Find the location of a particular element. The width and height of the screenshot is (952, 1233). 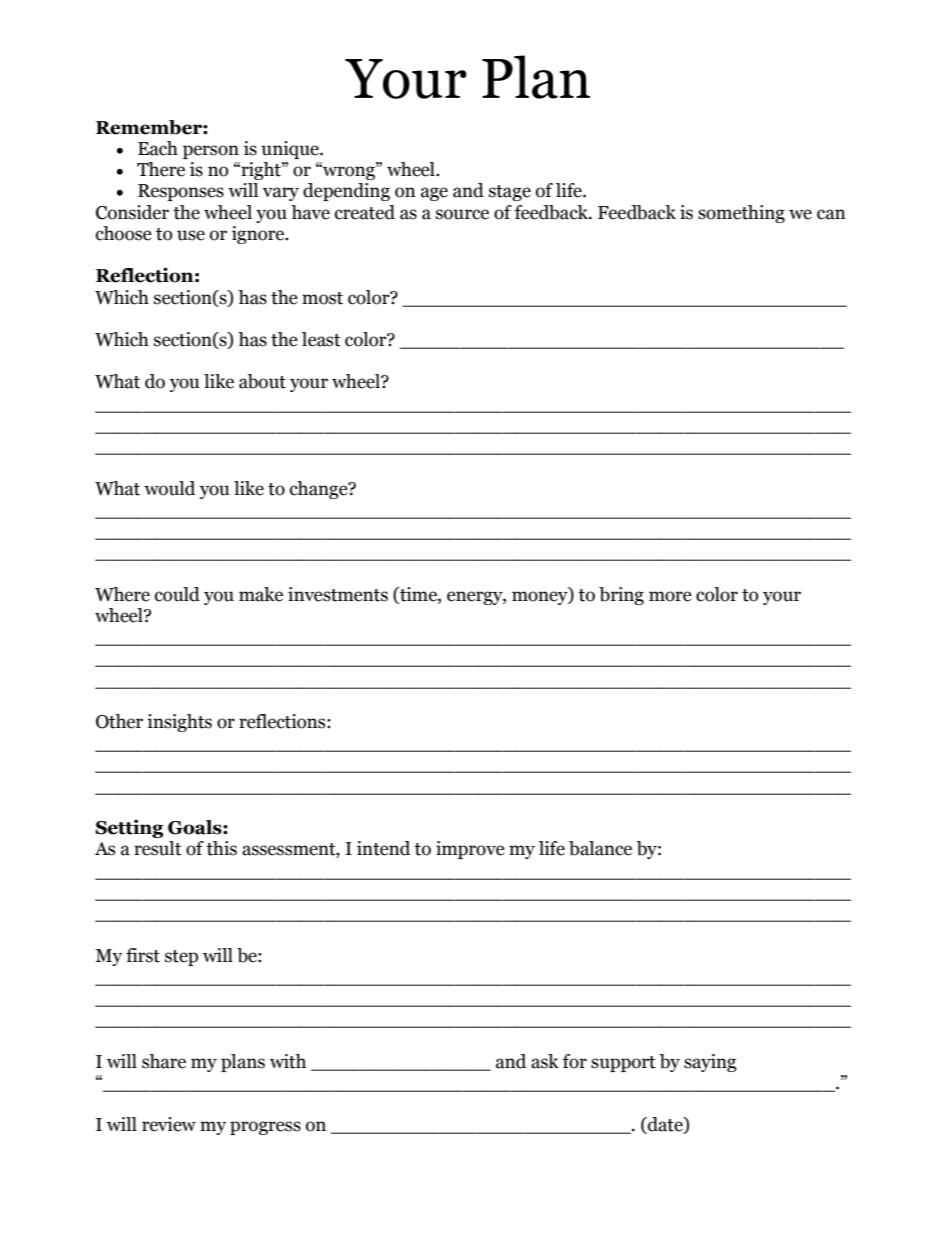

something is located at coordinates (741, 214).
